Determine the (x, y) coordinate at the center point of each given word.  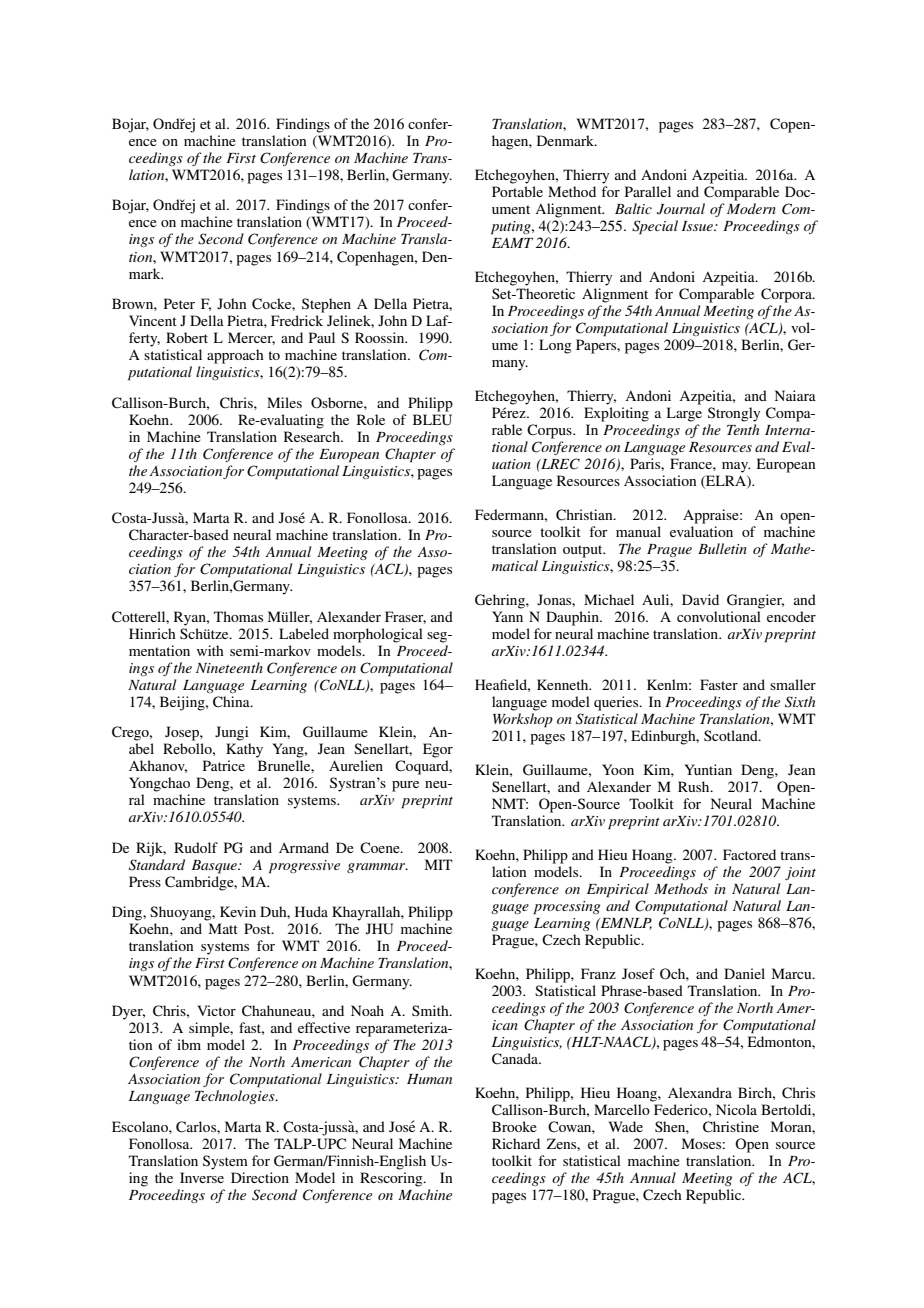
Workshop (523, 720)
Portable (517, 191)
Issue (698, 226)
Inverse (202, 1177)
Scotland (732, 735)
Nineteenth (229, 667)
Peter (179, 303)
